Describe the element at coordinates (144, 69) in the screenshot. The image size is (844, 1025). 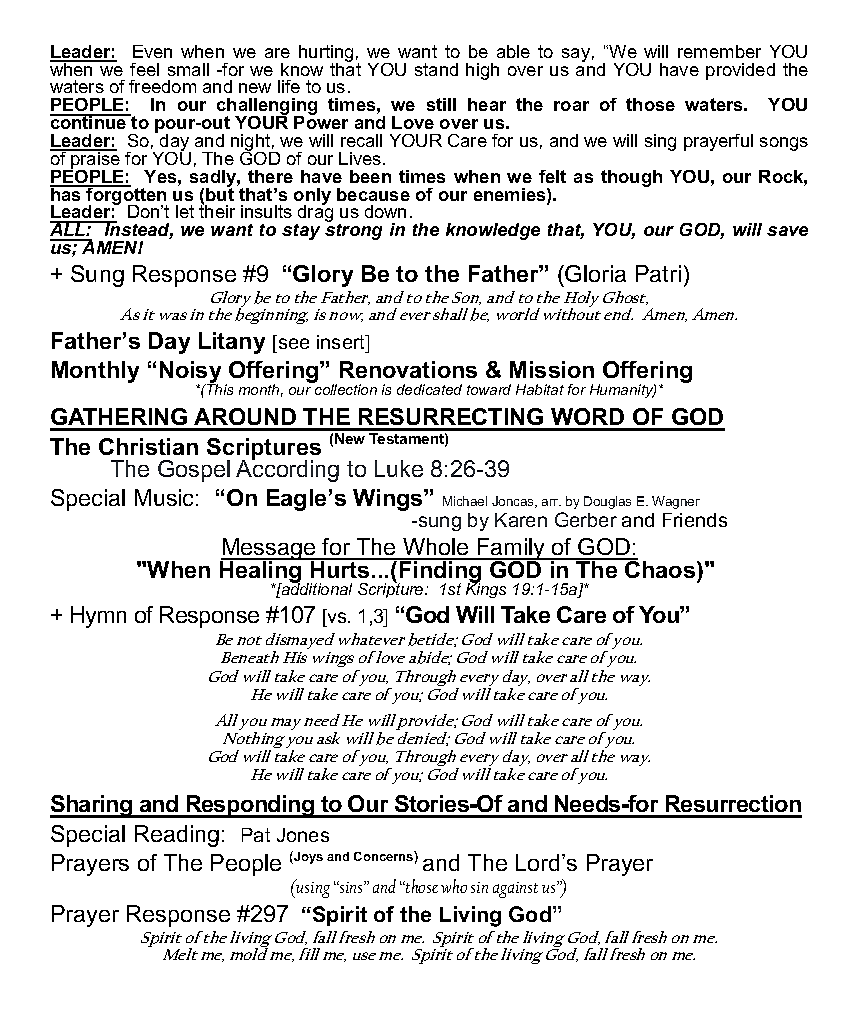
I see `feel` at that location.
